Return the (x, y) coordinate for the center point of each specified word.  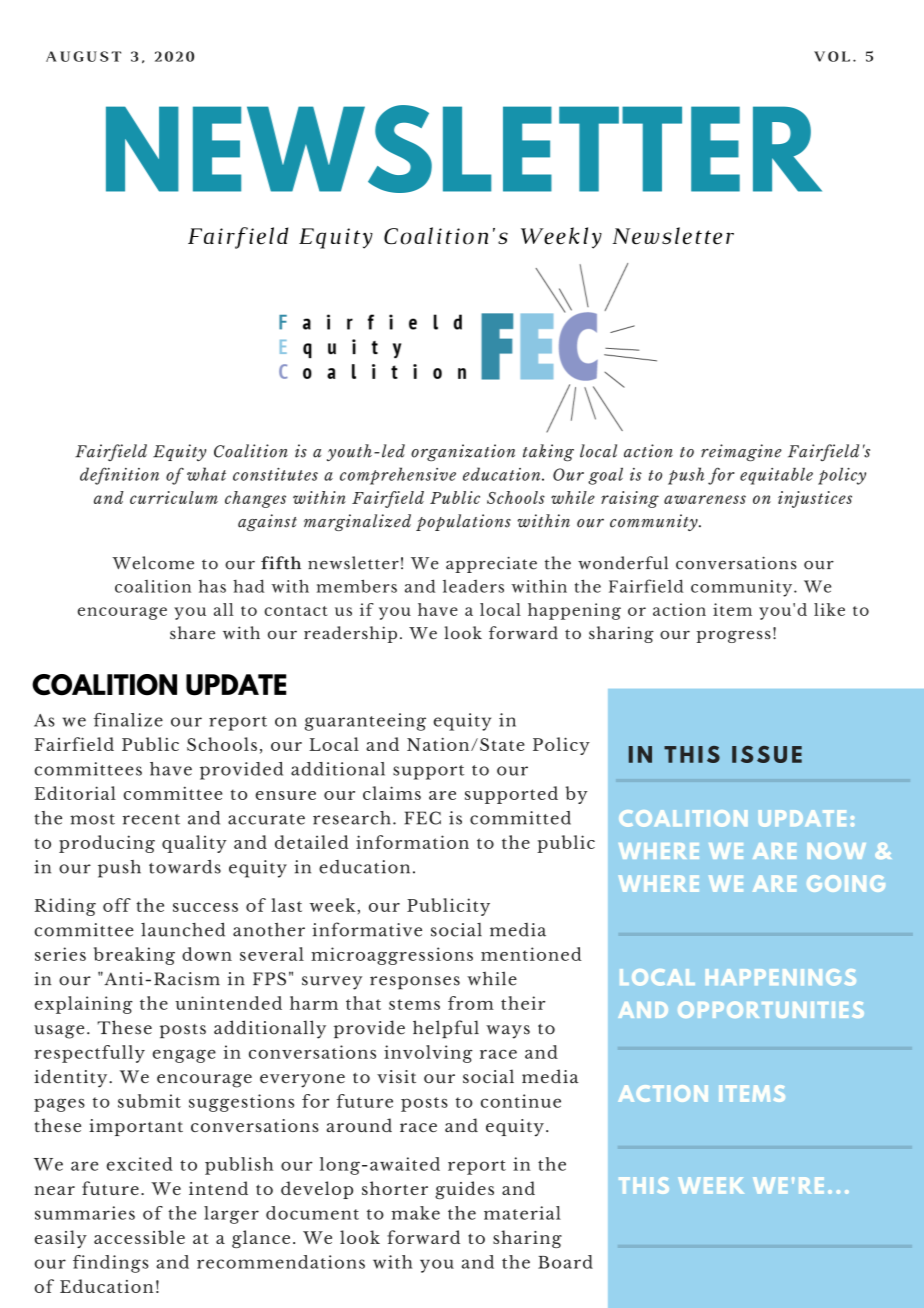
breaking (134, 956)
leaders (473, 586)
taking (548, 453)
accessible (139, 1237)
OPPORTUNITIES (771, 1009)
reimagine (741, 453)
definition (119, 476)
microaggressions (392, 956)
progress (733, 636)
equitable (776, 476)
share (192, 632)
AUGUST (83, 56)
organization (463, 452)
